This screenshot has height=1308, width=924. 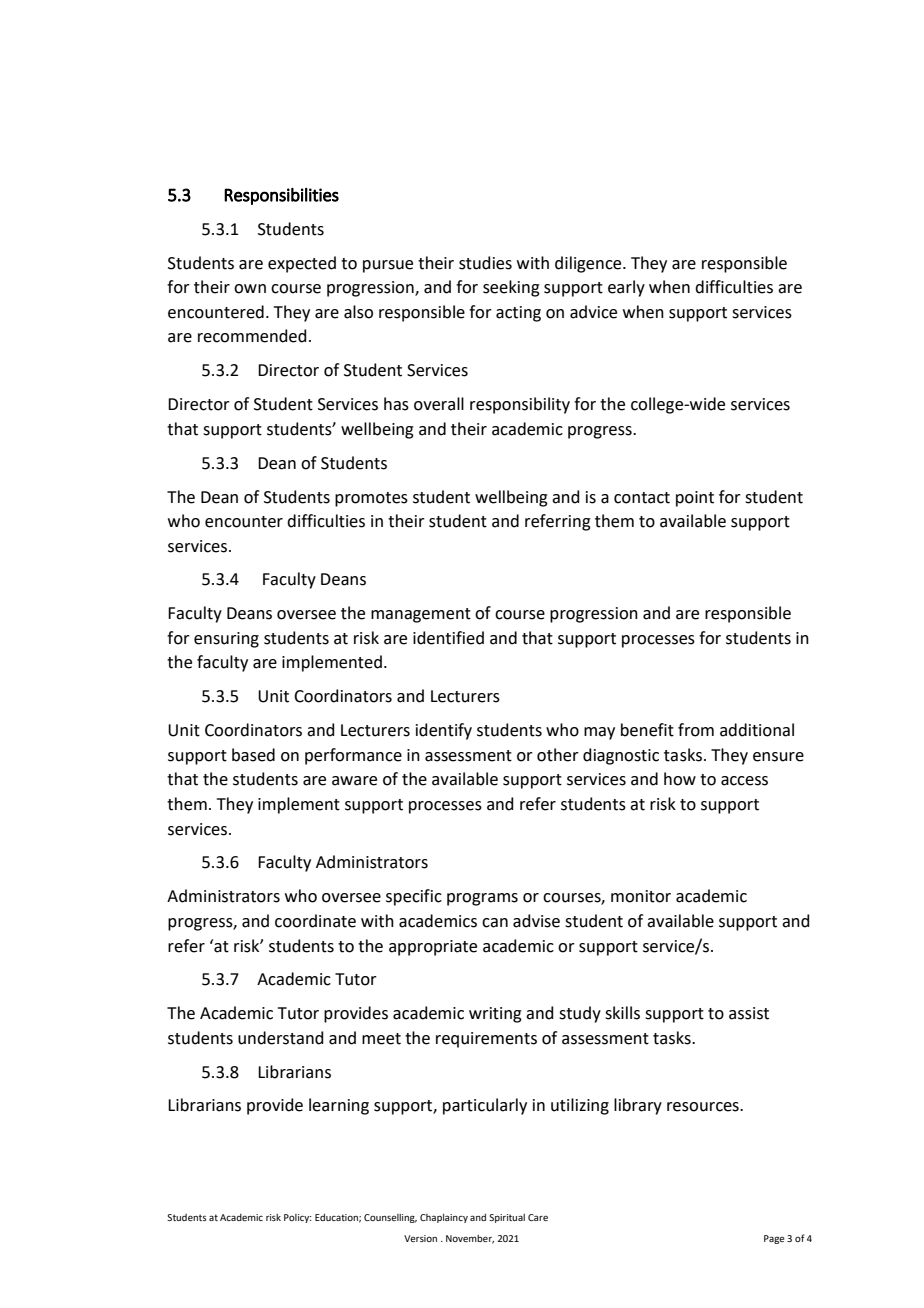 I want to click on Policy, so click(x=297, y=1218).
